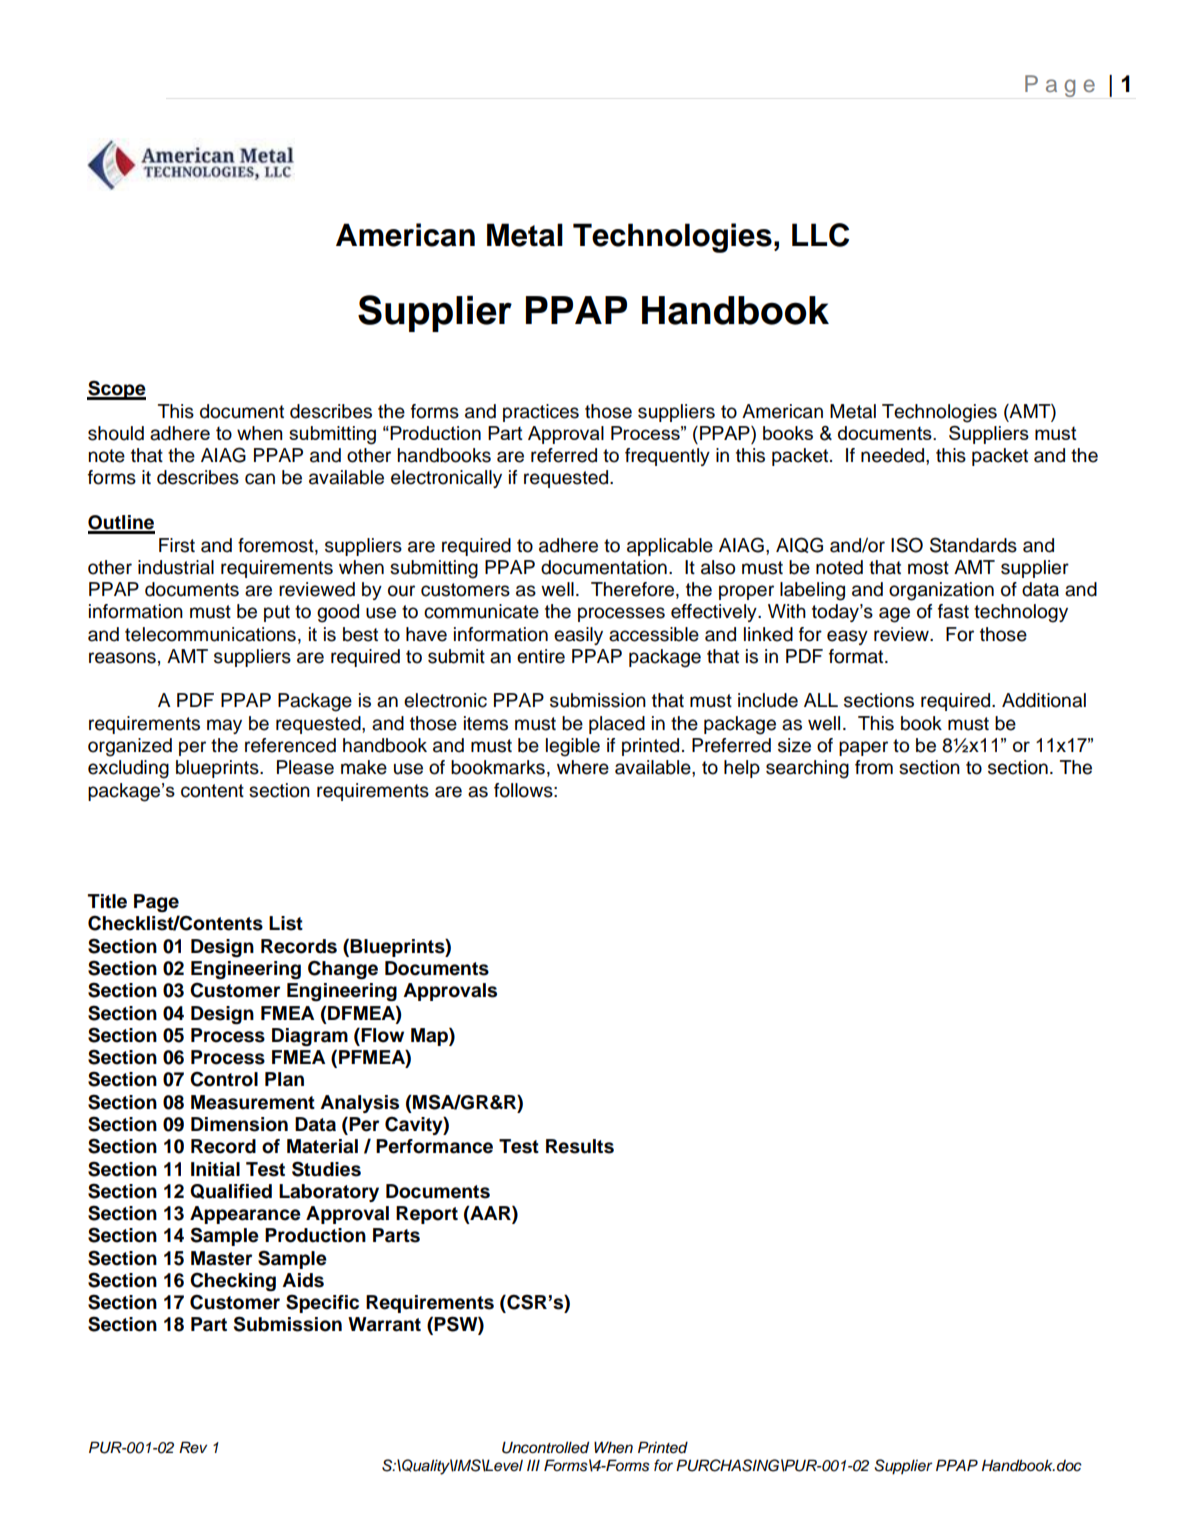 This image has width=1186, height=1535. I want to click on LLC, so click(820, 235).
